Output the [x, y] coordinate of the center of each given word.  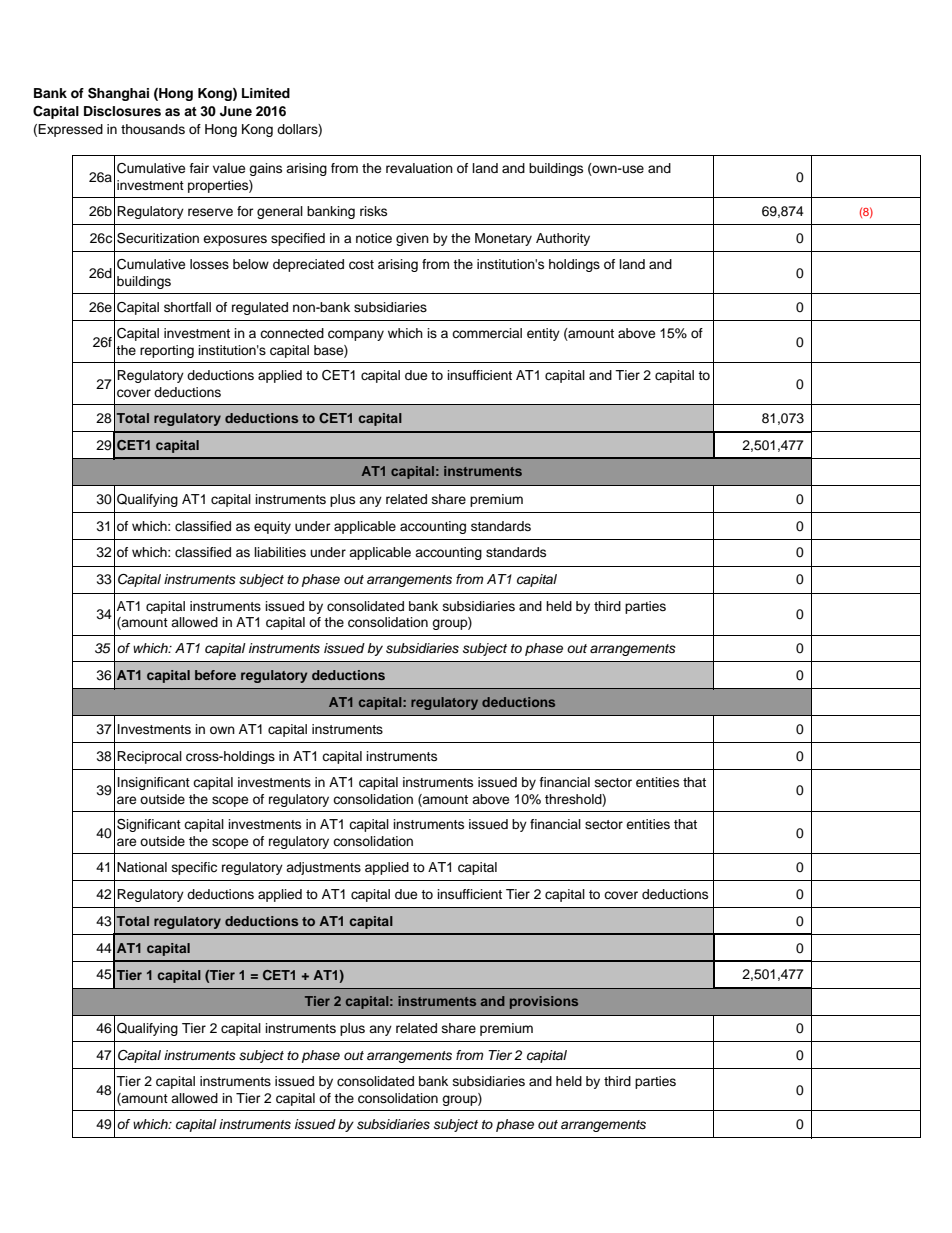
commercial [487, 333]
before [215, 675]
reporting [167, 351]
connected [292, 333]
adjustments [323, 868]
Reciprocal [149, 757]
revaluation [419, 168]
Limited [266, 93]
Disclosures [122, 111]
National [142, 867]
